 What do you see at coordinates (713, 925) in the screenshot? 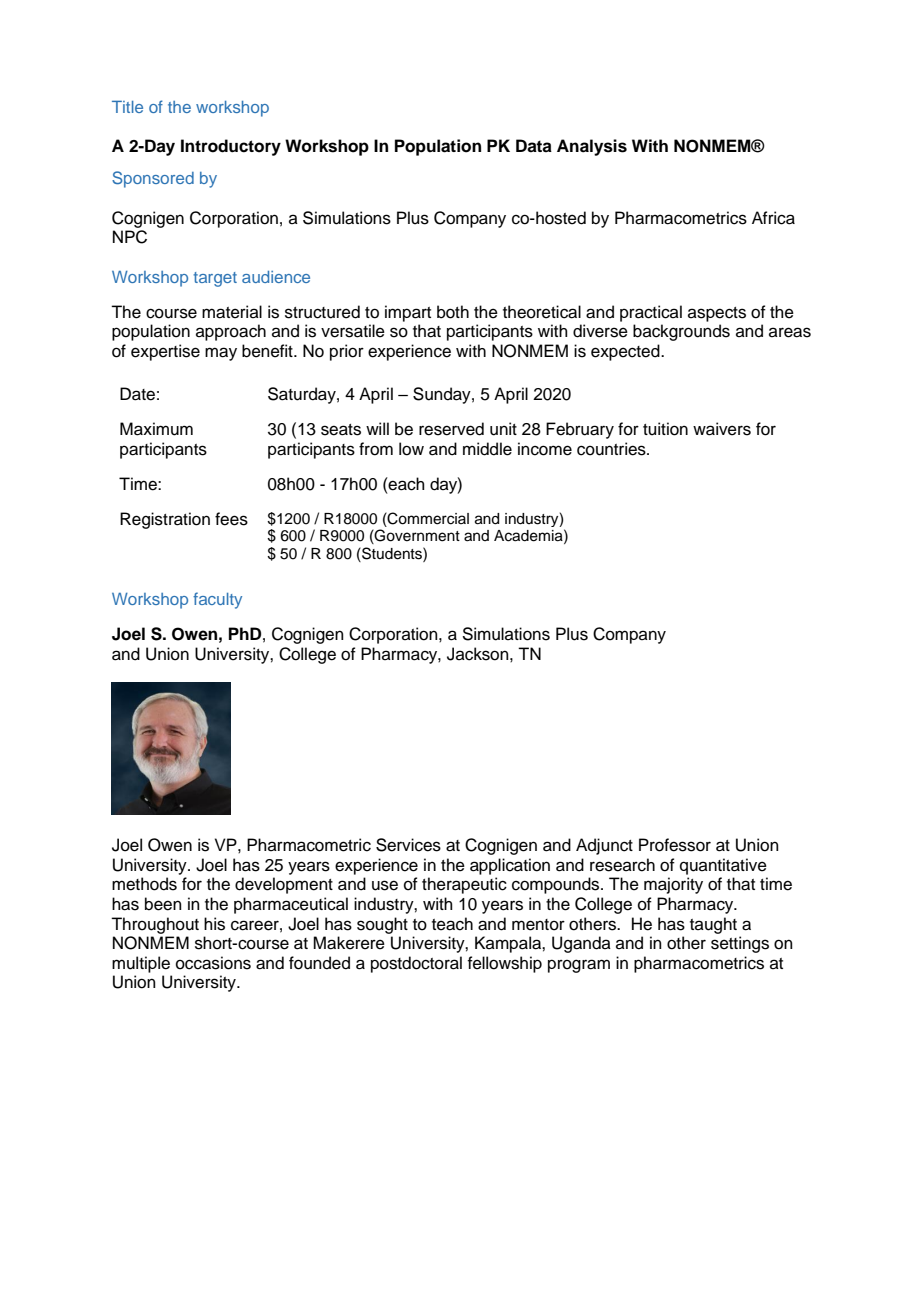
I see `taught` at bounding box center [713, 925].
